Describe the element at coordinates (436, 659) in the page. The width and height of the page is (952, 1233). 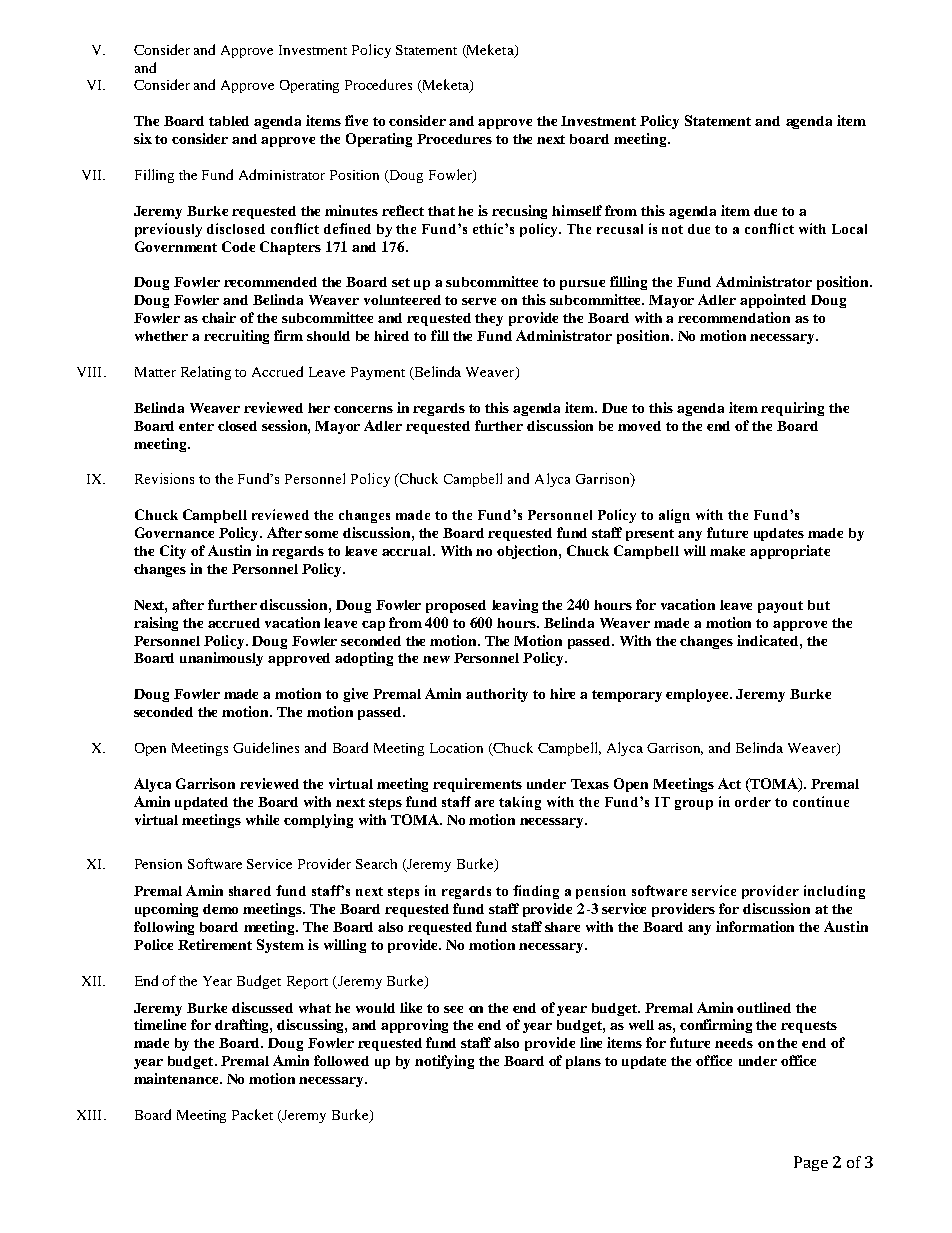
I see `new` at that location.
